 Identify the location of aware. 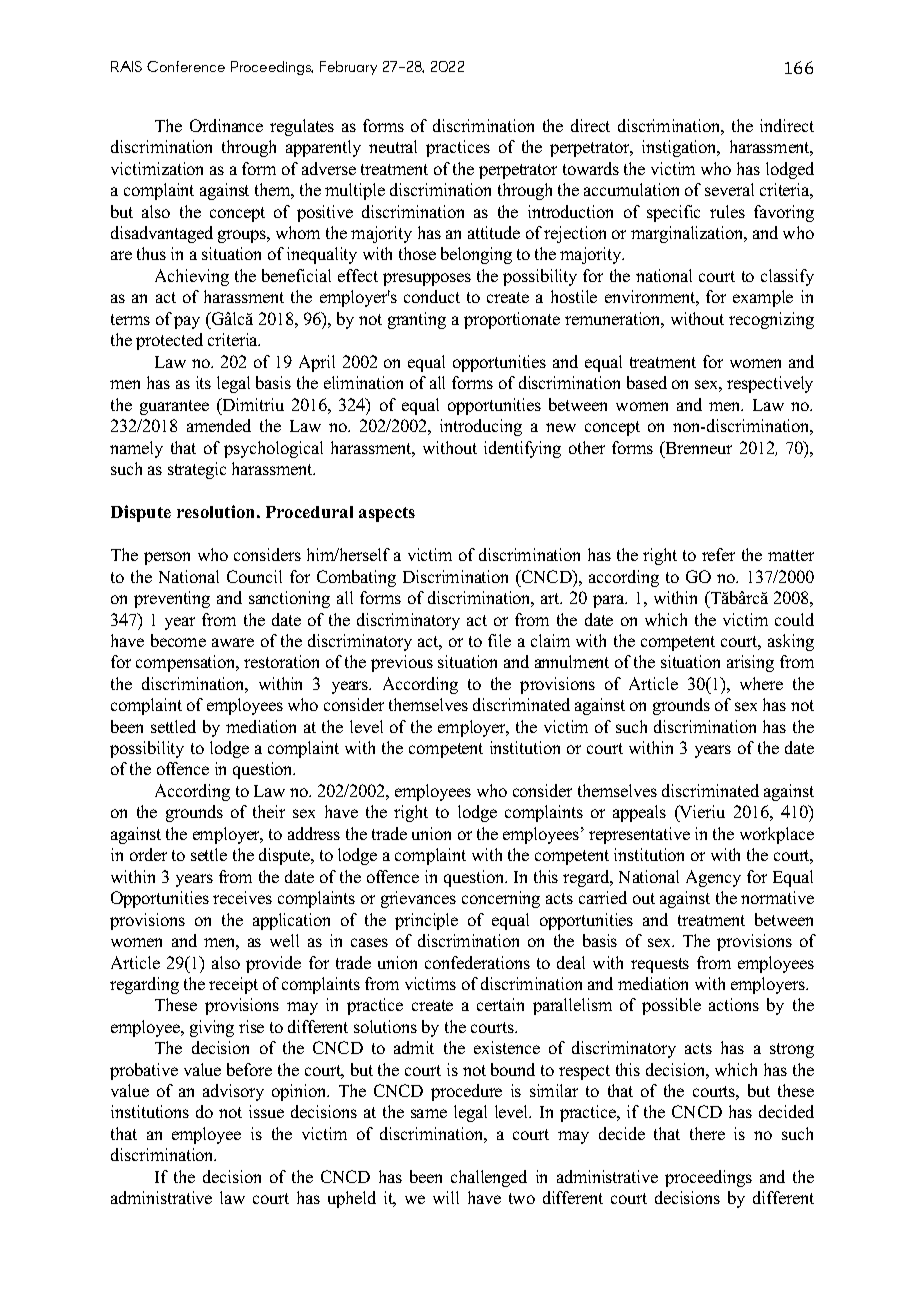
(233, 642).
